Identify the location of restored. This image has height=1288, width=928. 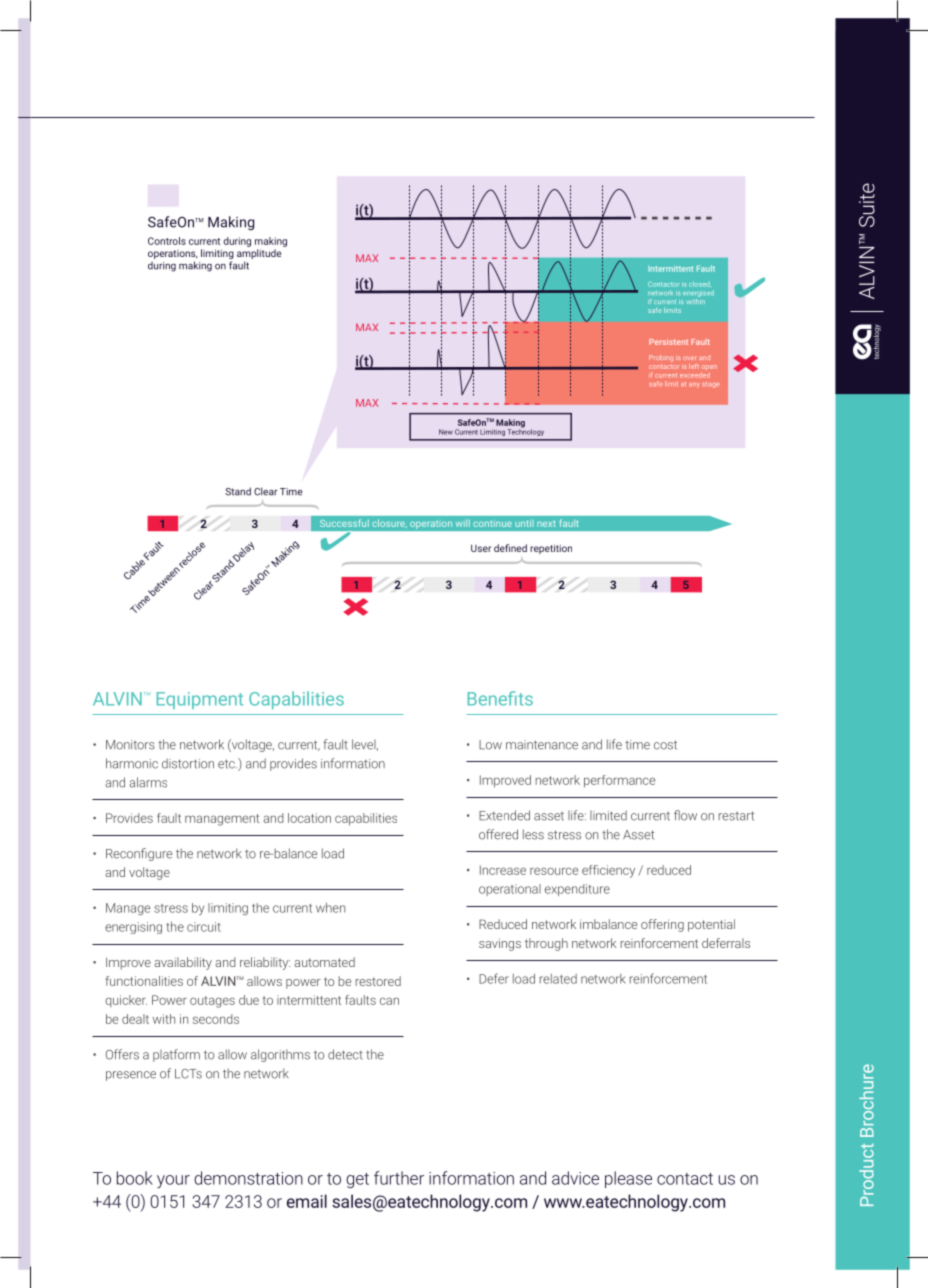
(378, 981).
